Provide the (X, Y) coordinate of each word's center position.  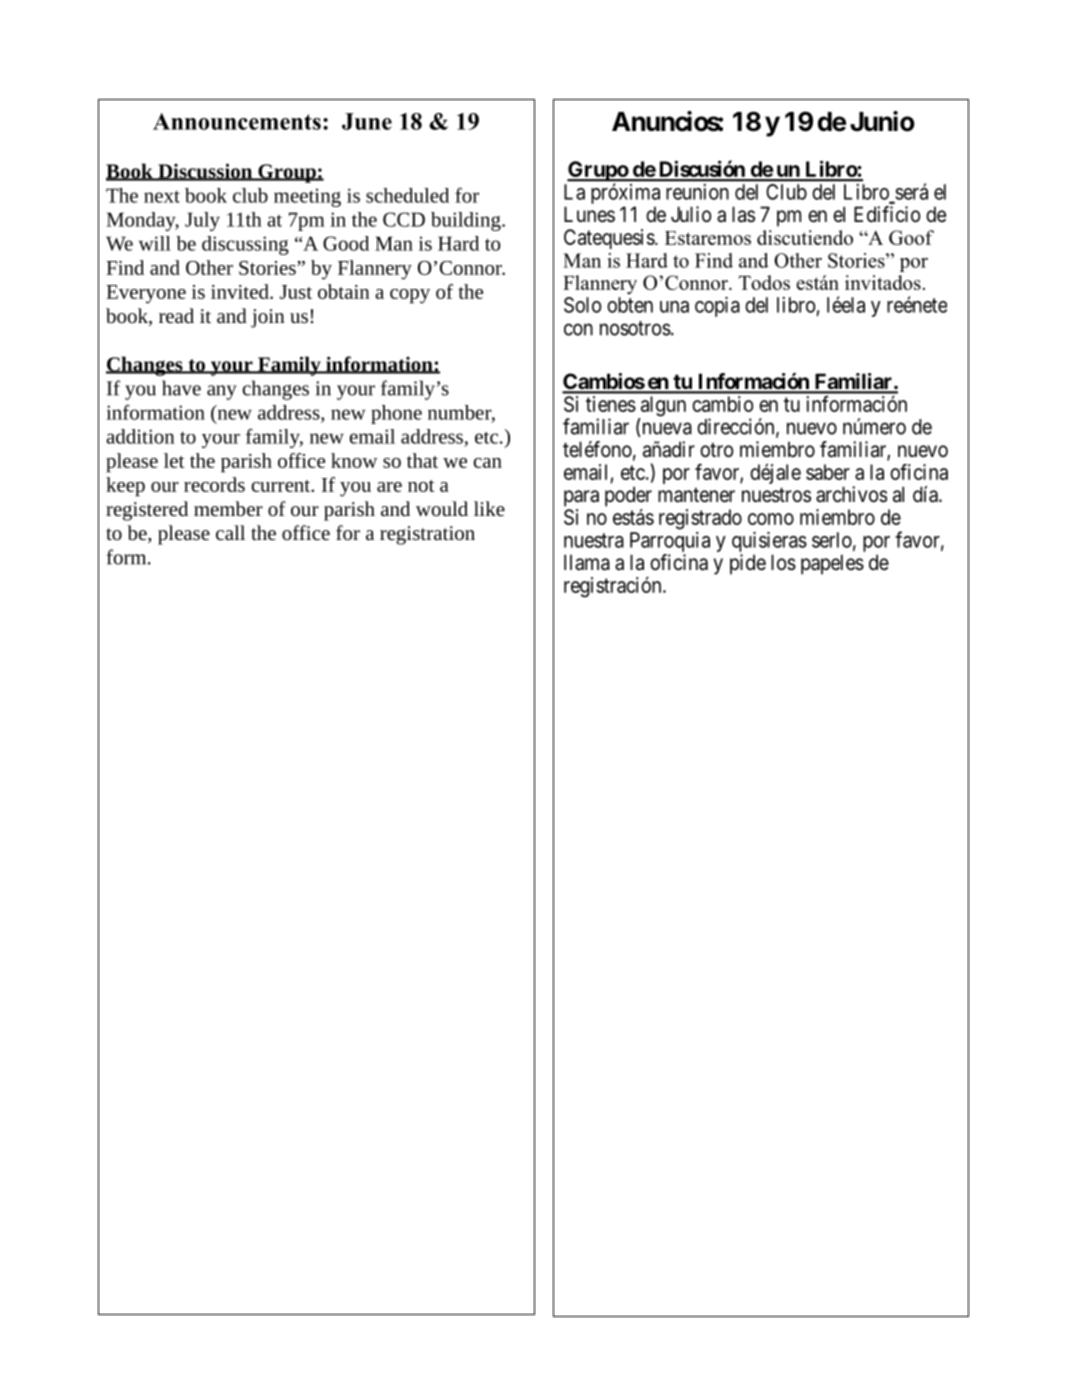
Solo (582, 305)
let (174, 460)
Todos (764, 282)
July (202, 221)
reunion (697, 192)
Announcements (237, 121)
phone (396, 414)
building (467, 221)
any (222, 392)
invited (241, 291)
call (230, 532)
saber (828, 472)
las (743, 214)
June (367, 121)
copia (717, 307)
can (488, 463)
